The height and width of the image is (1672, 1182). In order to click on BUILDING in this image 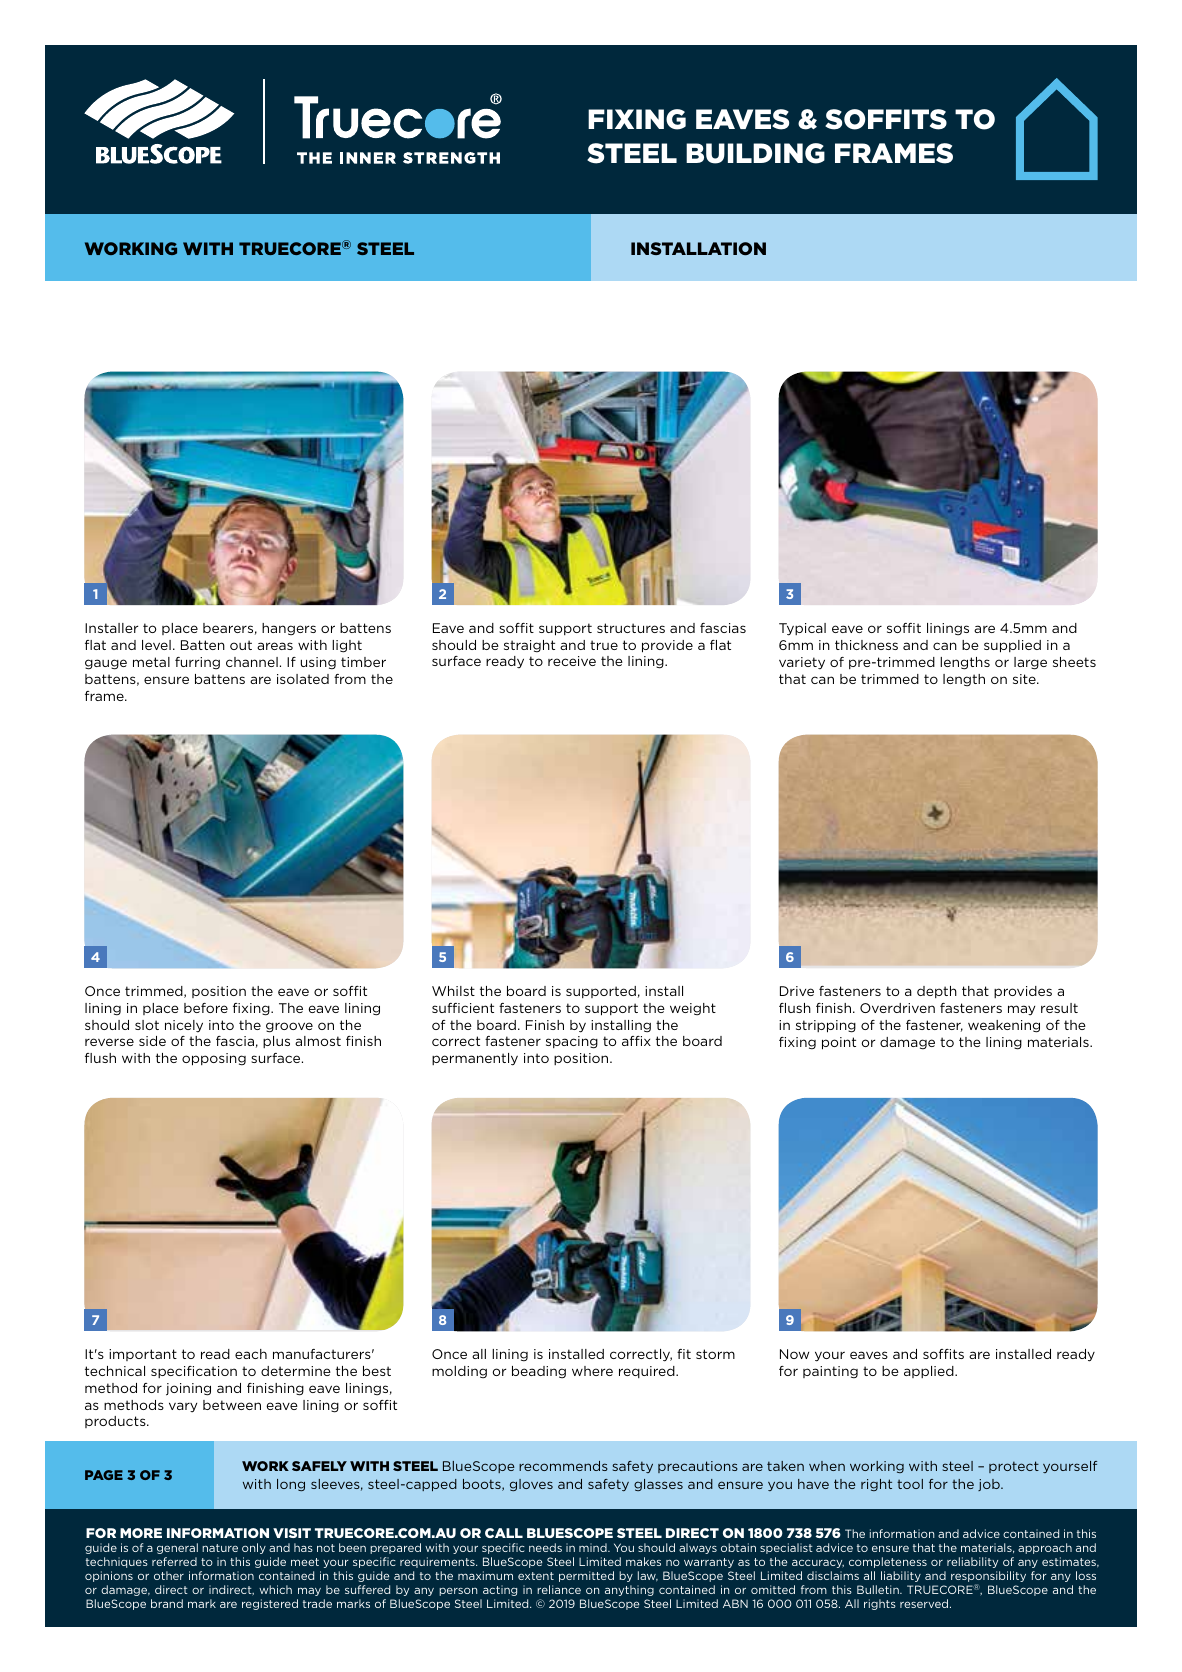, I will do `click(755, 153)`.
